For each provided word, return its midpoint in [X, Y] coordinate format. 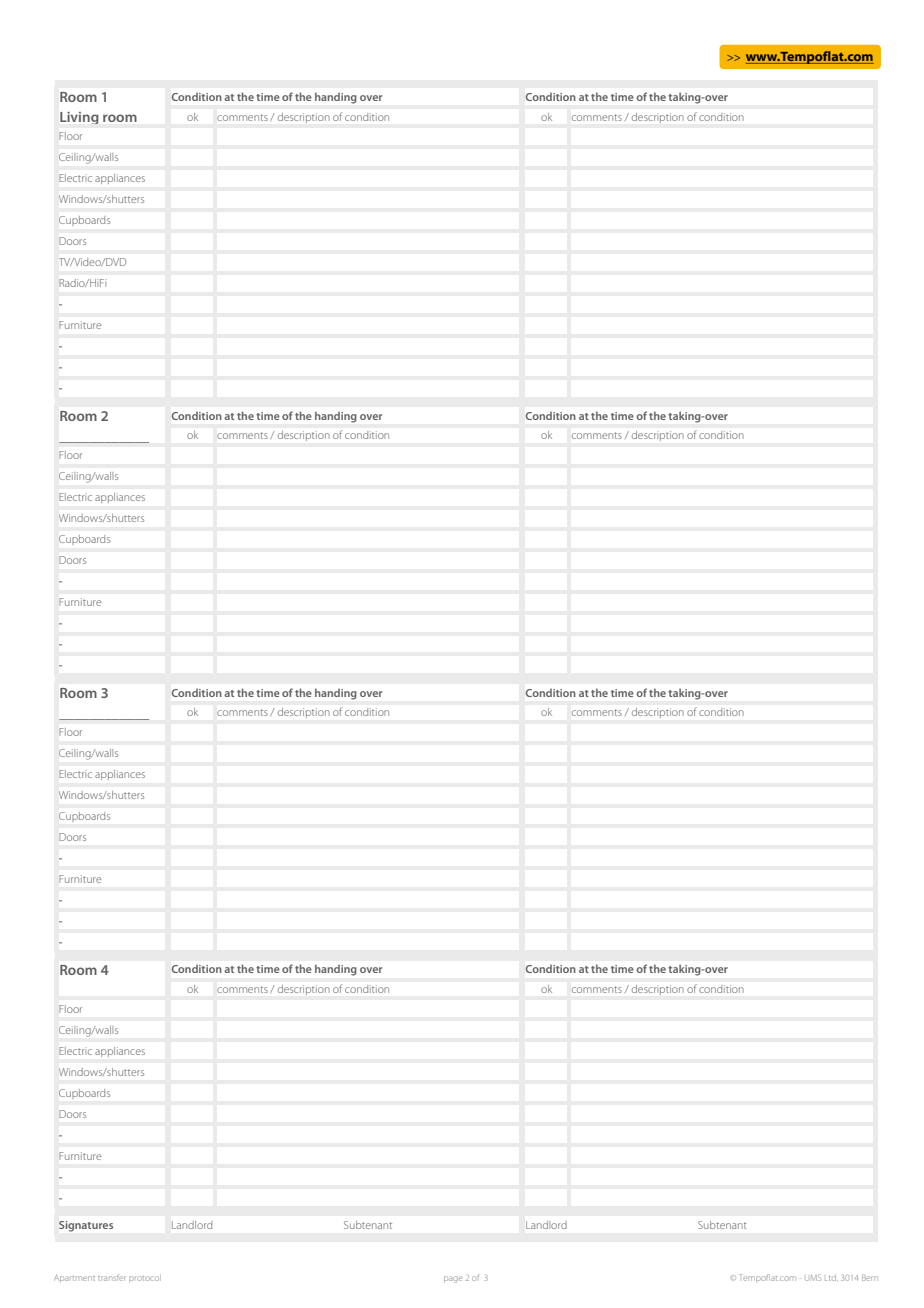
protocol [145, 1278]
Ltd [831, 1278]
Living [79, 118]
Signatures [86, 1226]
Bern [870, 1277]
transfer [112, 1277]
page [453, 1279]
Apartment [74, 1278]
